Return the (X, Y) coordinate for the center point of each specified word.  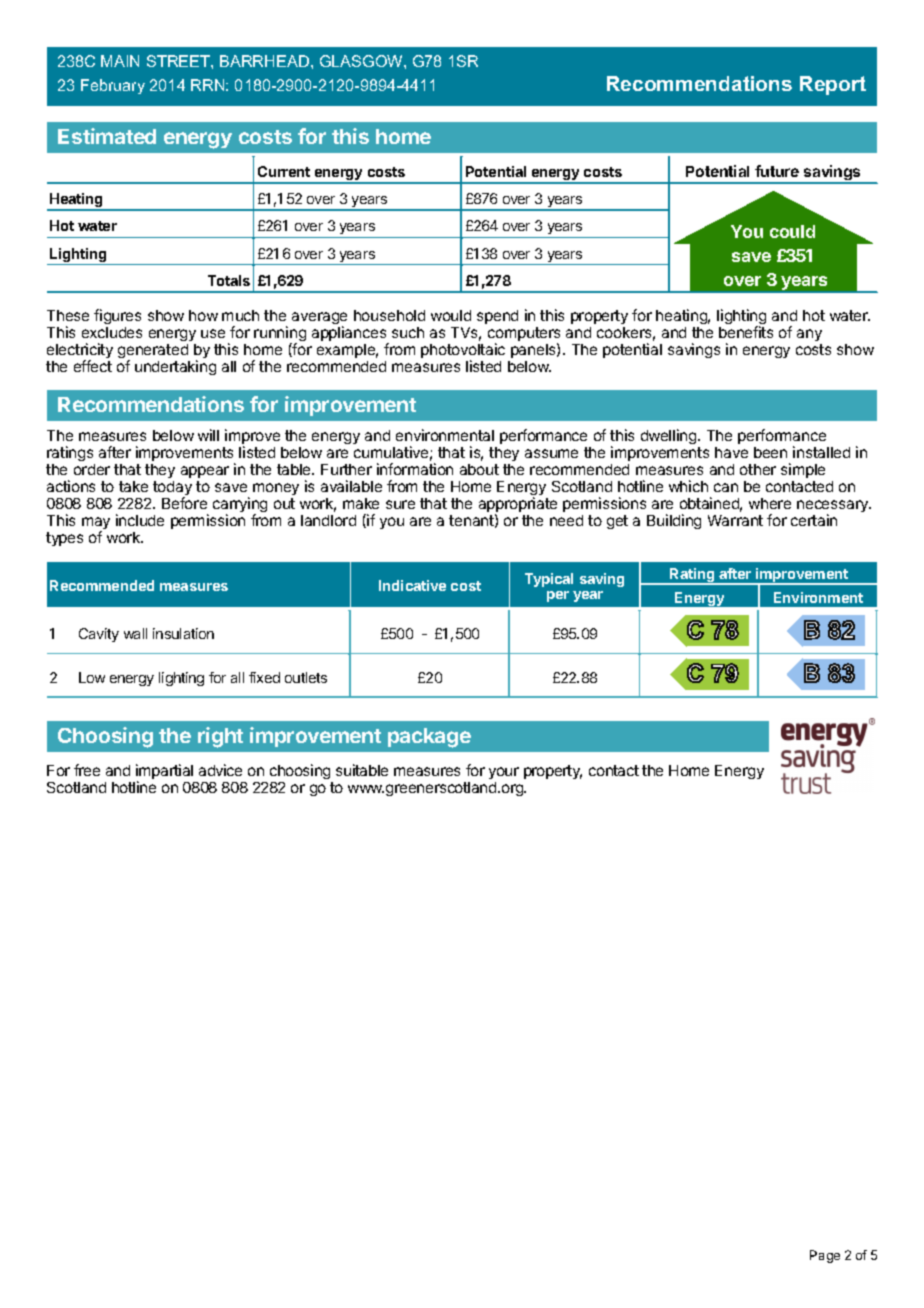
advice (220, 770)
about (479, 469)
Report (833, 85)
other (758, 469)
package (429, 738)
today (172, 489)
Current (284, 171)
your (504, 775)
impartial (165, 773)
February (113, 86)
